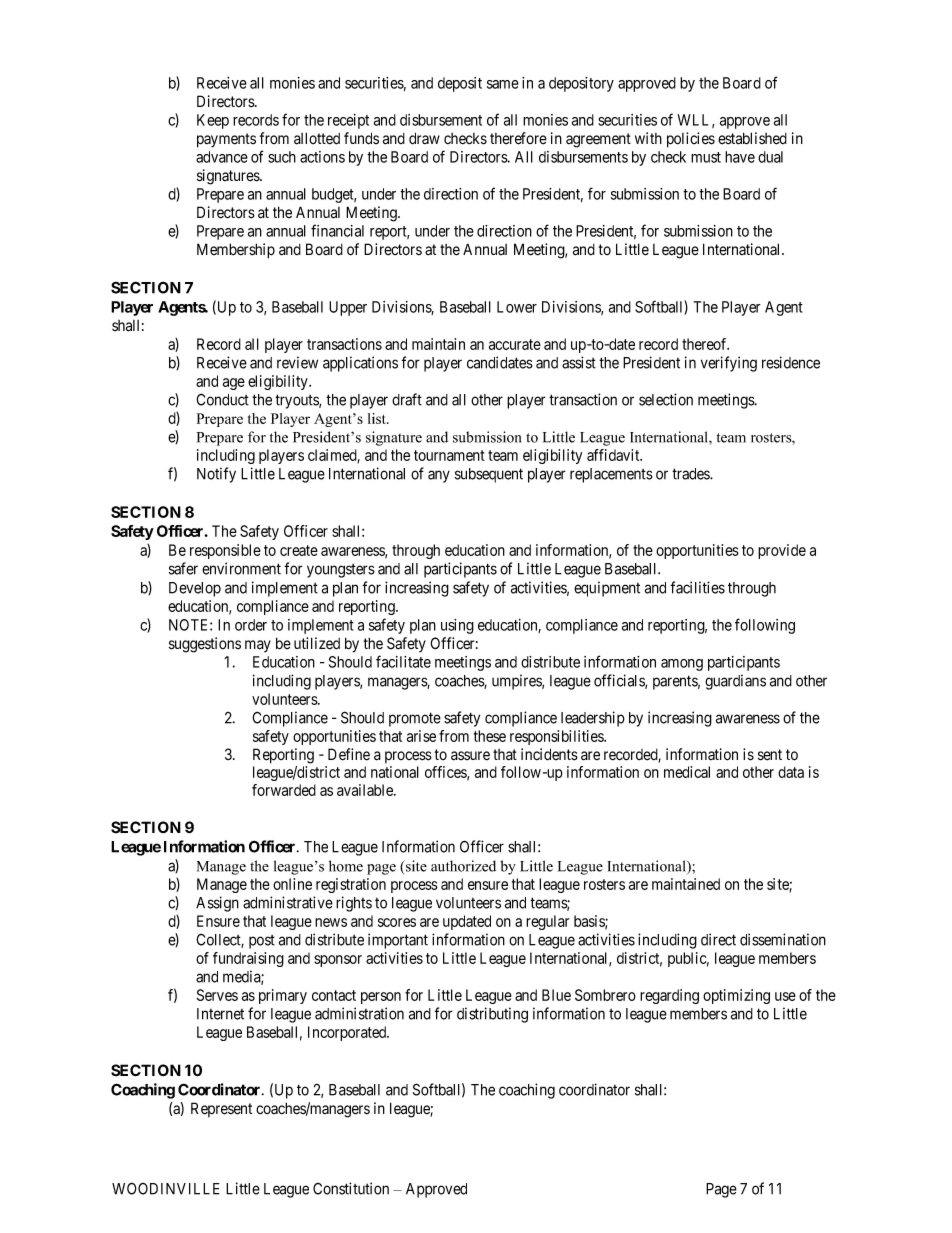 Image resolution: width=952 pixels, height=1233 pixels. I want to click on policies, so click(691, 140).
